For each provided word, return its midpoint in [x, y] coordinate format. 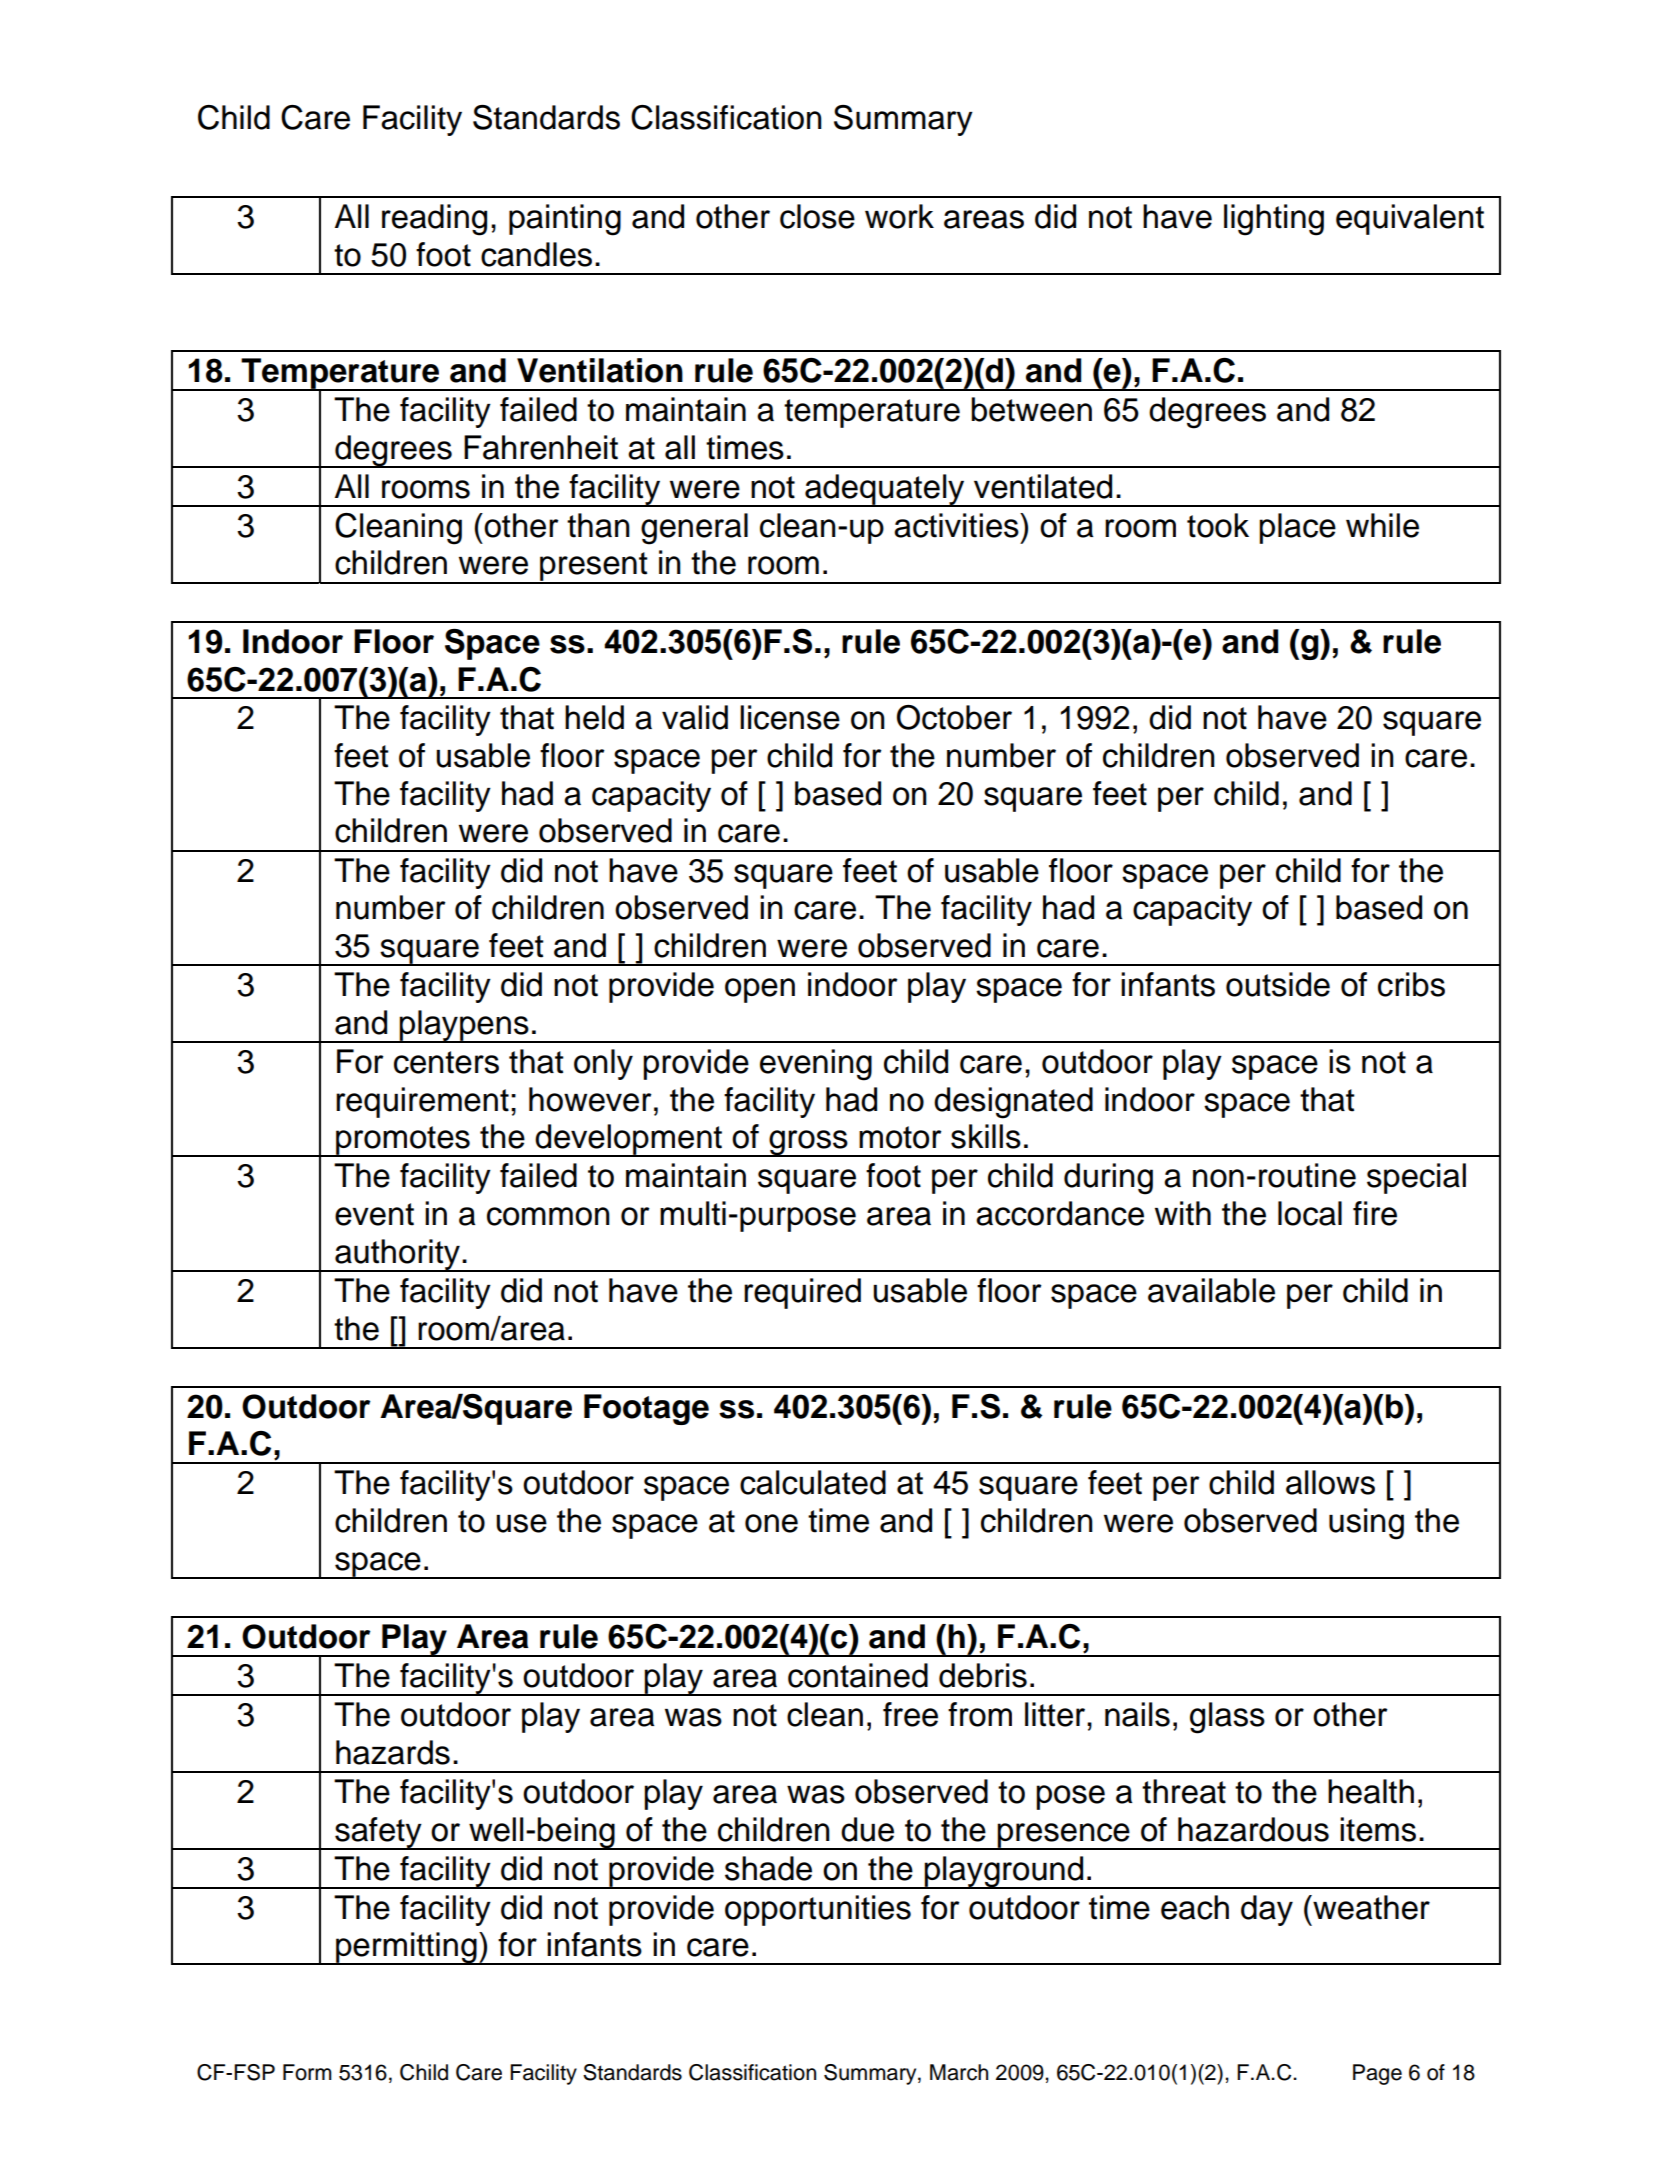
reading [434, 220]
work [899, 216]
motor [900, 1137]
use [521, 1523]
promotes [403, 1141]
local [1310, 1213]
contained [858, 1675]
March [959, 2072]
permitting [406, 1948]
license [790, 717]
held [594, 717]
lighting [1274, 220]
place [1297, 528]
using [1366, 1524]
